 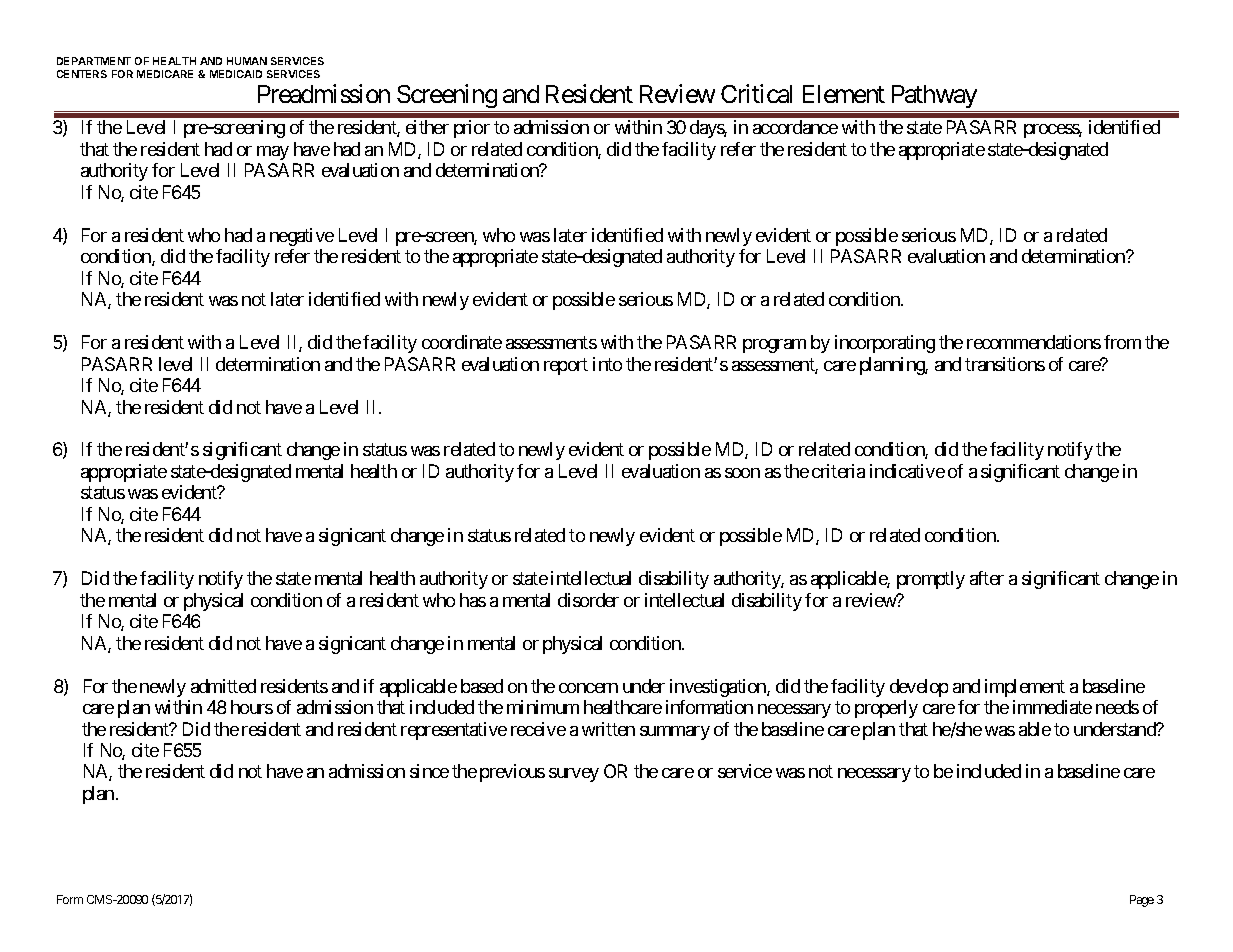 What do you see at coordinates (933, 98) in the page?
I see `Pathway` at bounding box center [933, 98].
